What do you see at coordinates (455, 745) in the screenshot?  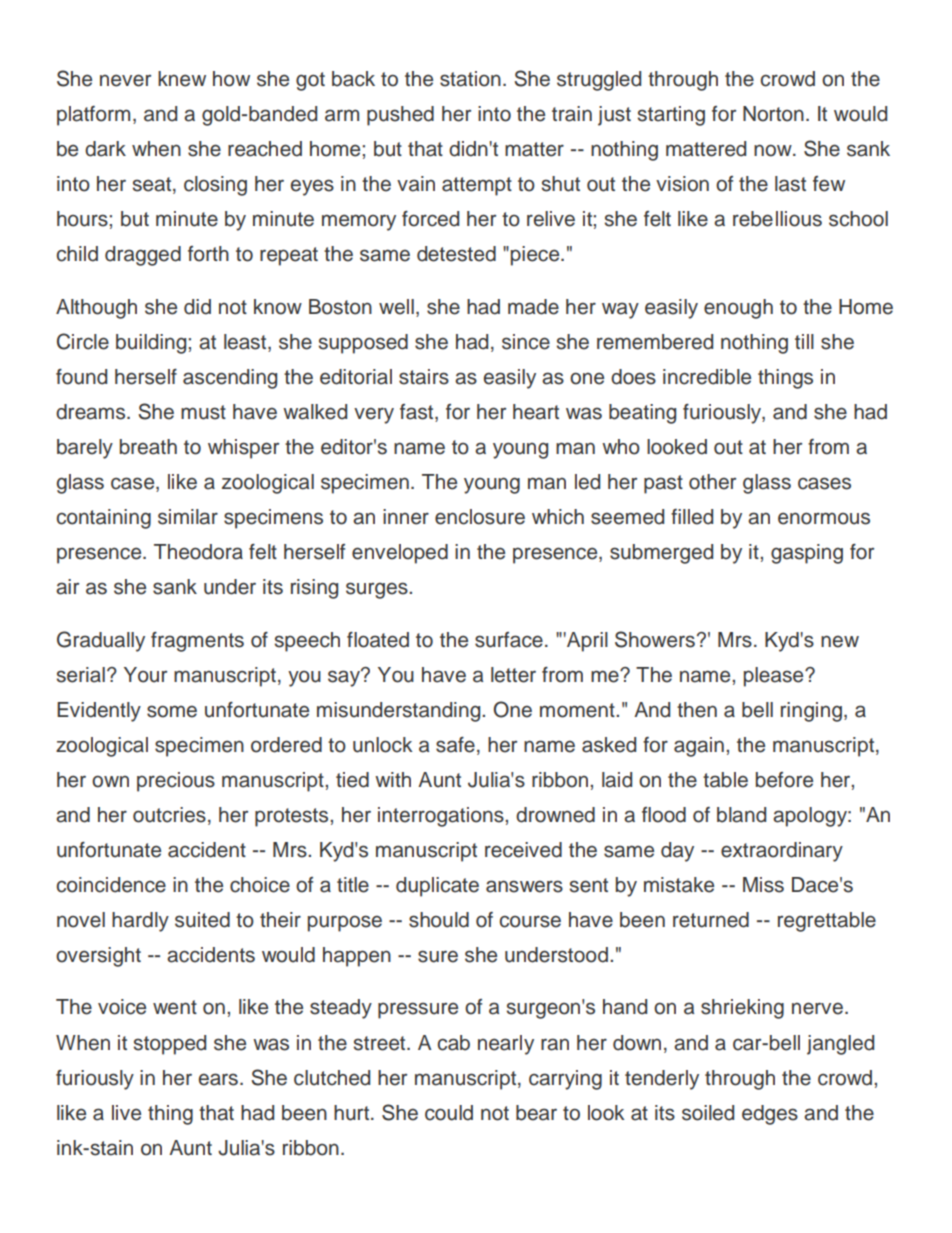 I see `safe` at bounding box center [455, 745].
